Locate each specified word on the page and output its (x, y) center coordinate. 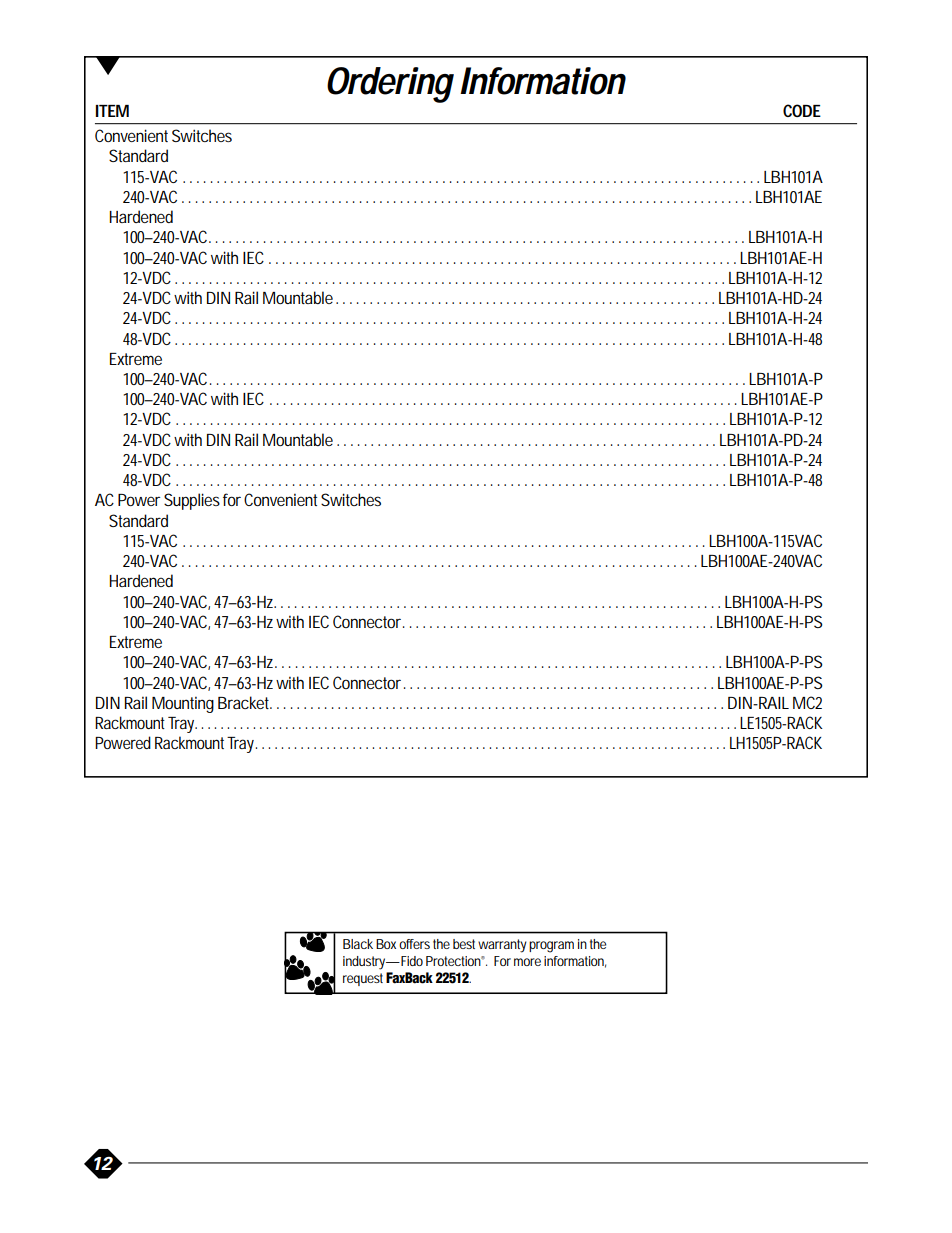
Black (358, 944)
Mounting (183, 704)
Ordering (390, 85)
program (551, 947)
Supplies (192, 501)
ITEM (112, 111)
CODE (802, 110)
